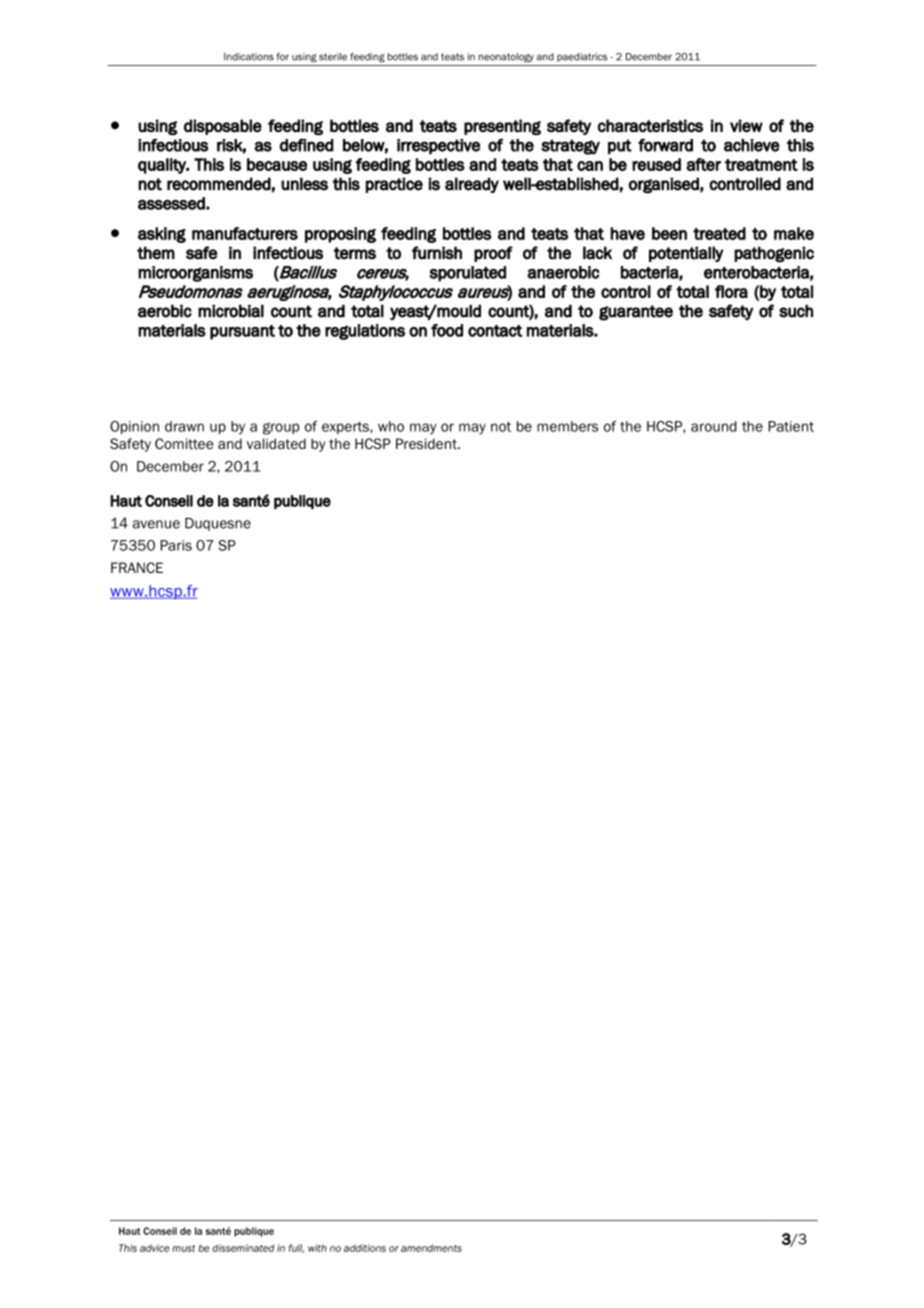 This screenshot has height=1308, width=924. I want to click on Patient, so click(791, 426).
